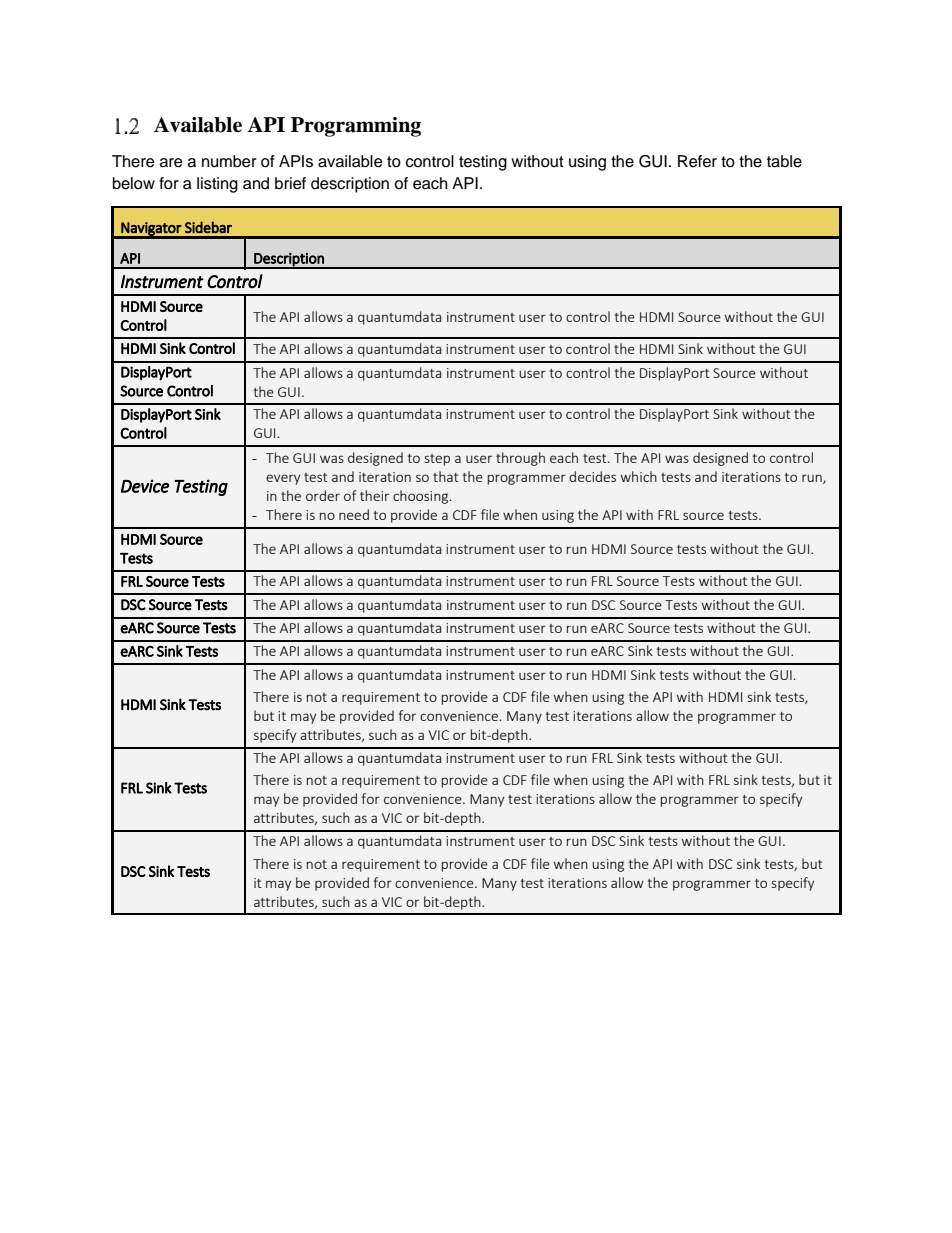 This screenshot has height=1233, width=952. Describe the element at coordinates (356, 127) in the screenshot. I see `Programming` at that location.
